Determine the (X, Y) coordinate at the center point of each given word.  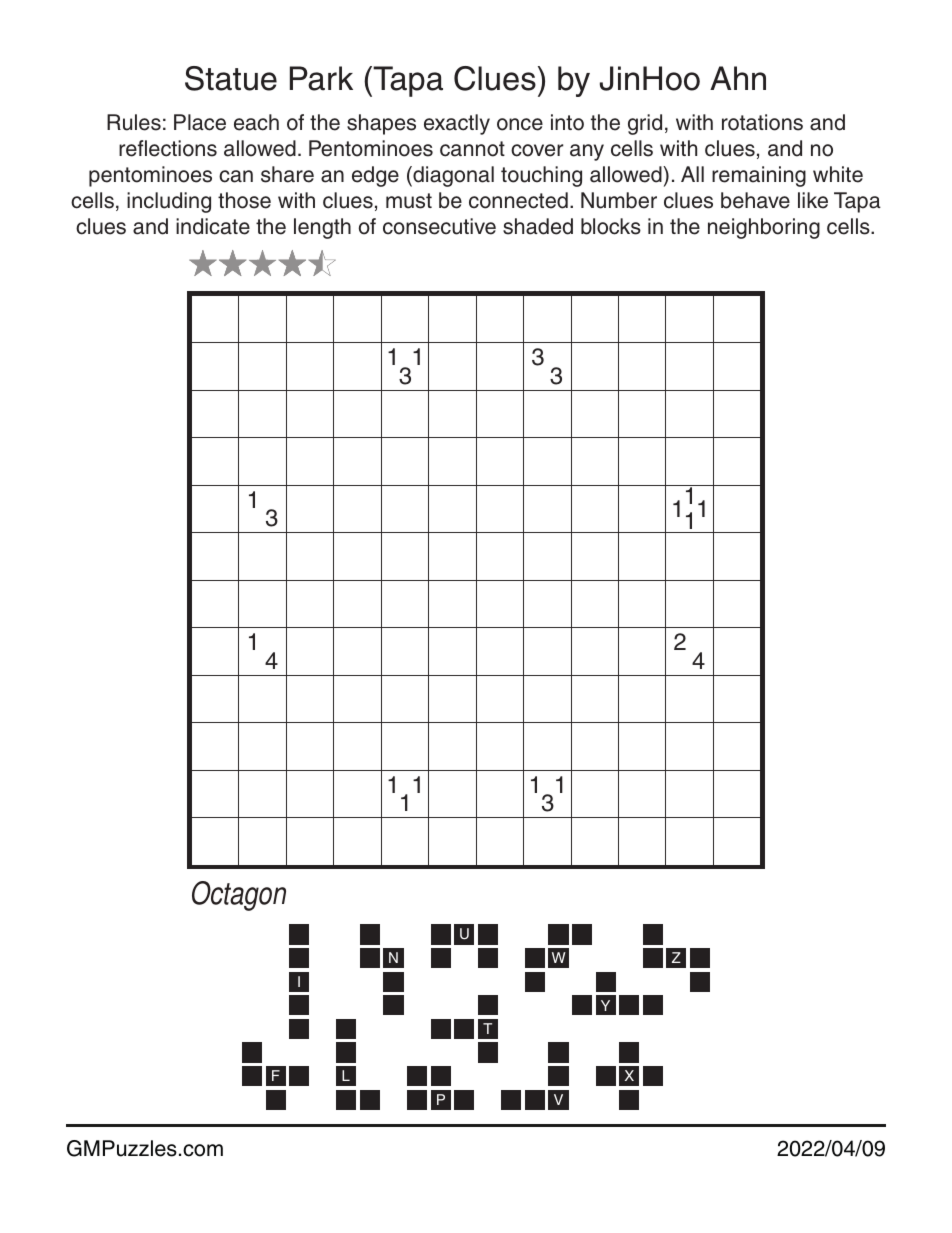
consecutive (439, 226)
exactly (457, 124)
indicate (213, 226)
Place (200, 122)
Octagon (239, 896)
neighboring (764, 228)
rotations (762, 122)
